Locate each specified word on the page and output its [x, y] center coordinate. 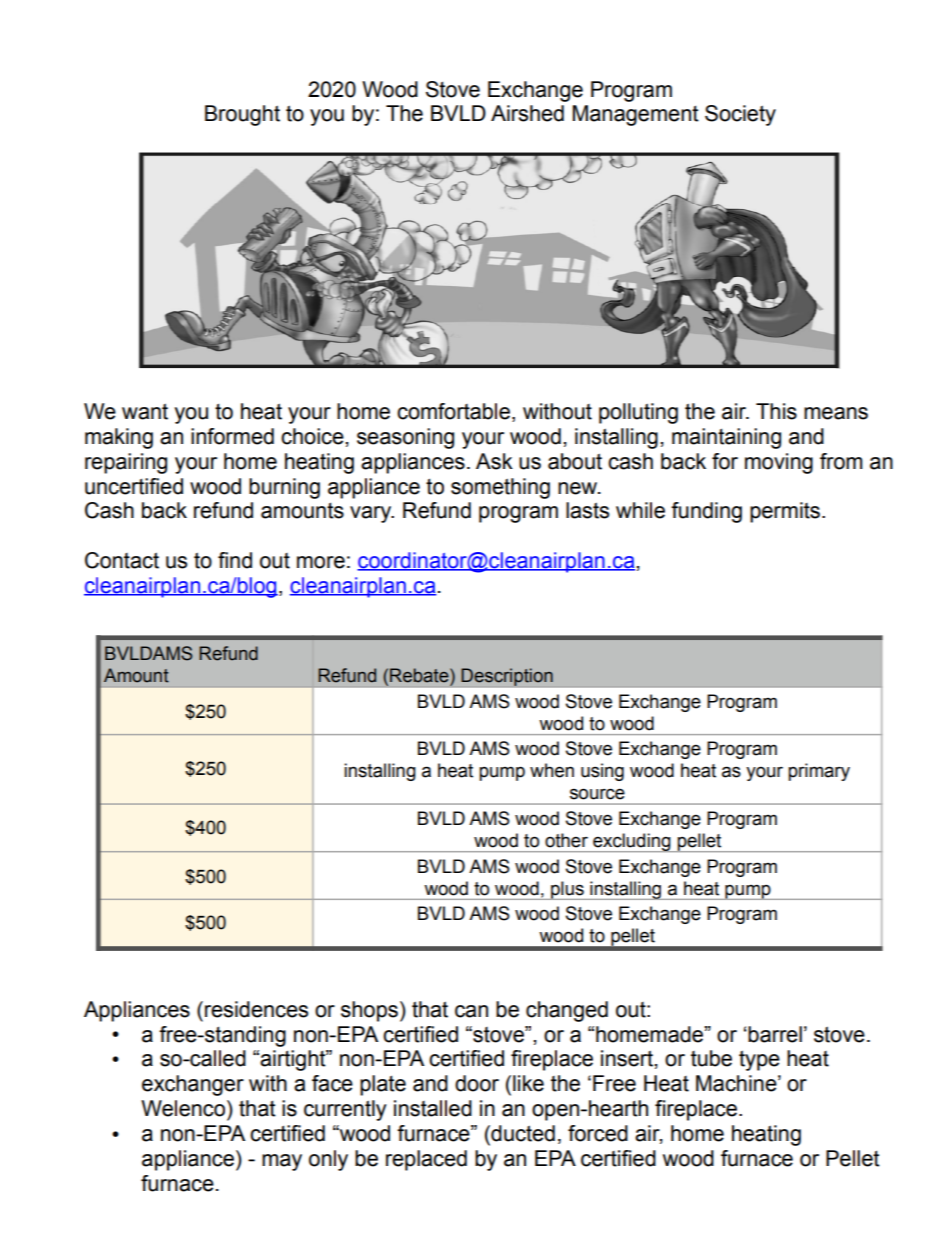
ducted [522, 1133]
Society [740, 115]
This [776, 411]
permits [785, 512]
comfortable [453, 411]
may [282, 1162]
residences [256, 1009]
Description [507, 677]
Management [636, 115]
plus [567, 890]
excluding [632, 842]
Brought [242, 115]
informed [232, 436]
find [235, 560]
